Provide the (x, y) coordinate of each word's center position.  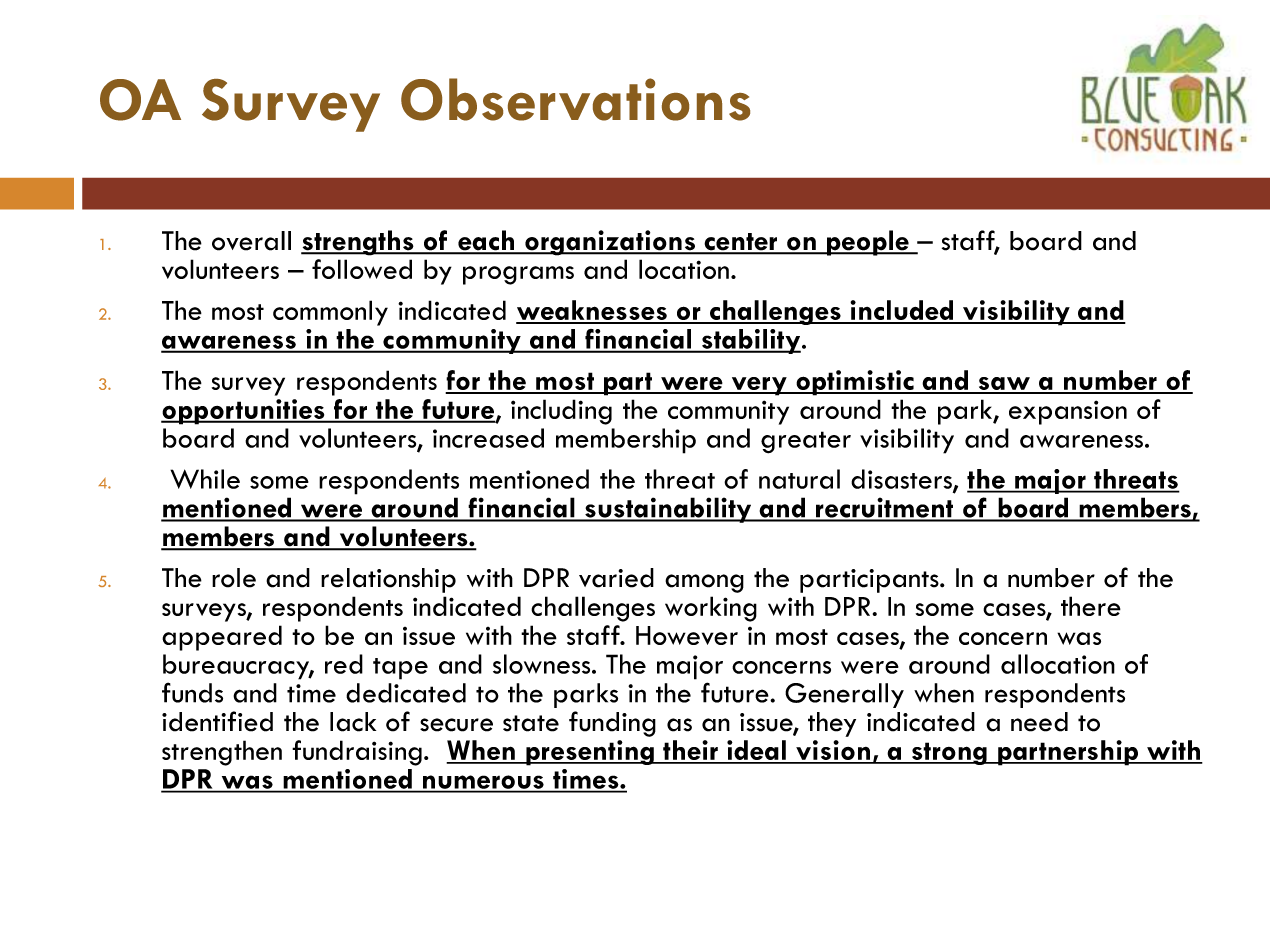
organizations (610, 243)
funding (612, 724)
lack (353, 722)
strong (949, 753)
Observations (575, 99)
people (868, 243)
